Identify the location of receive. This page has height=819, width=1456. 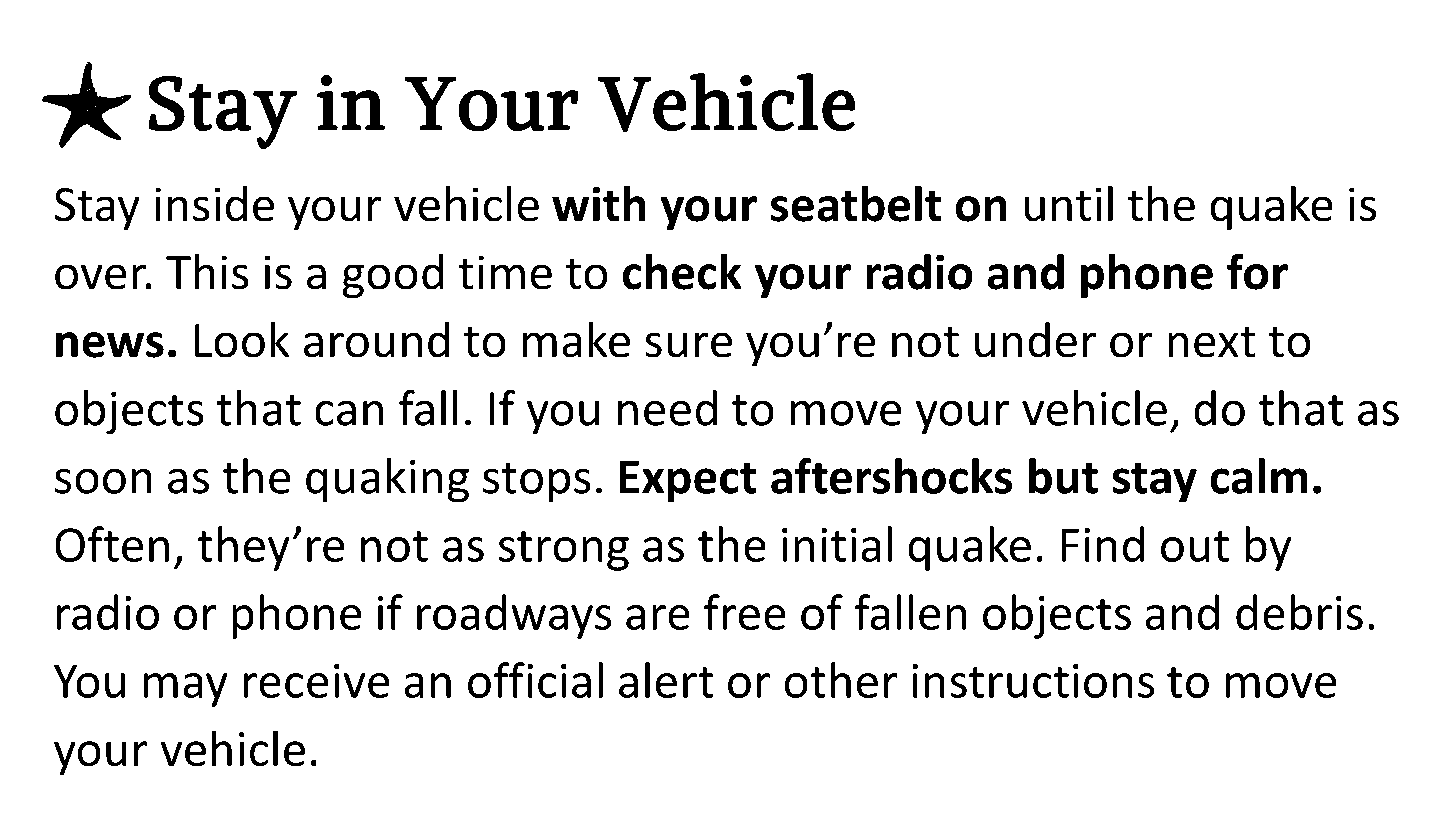
(317, 681).
